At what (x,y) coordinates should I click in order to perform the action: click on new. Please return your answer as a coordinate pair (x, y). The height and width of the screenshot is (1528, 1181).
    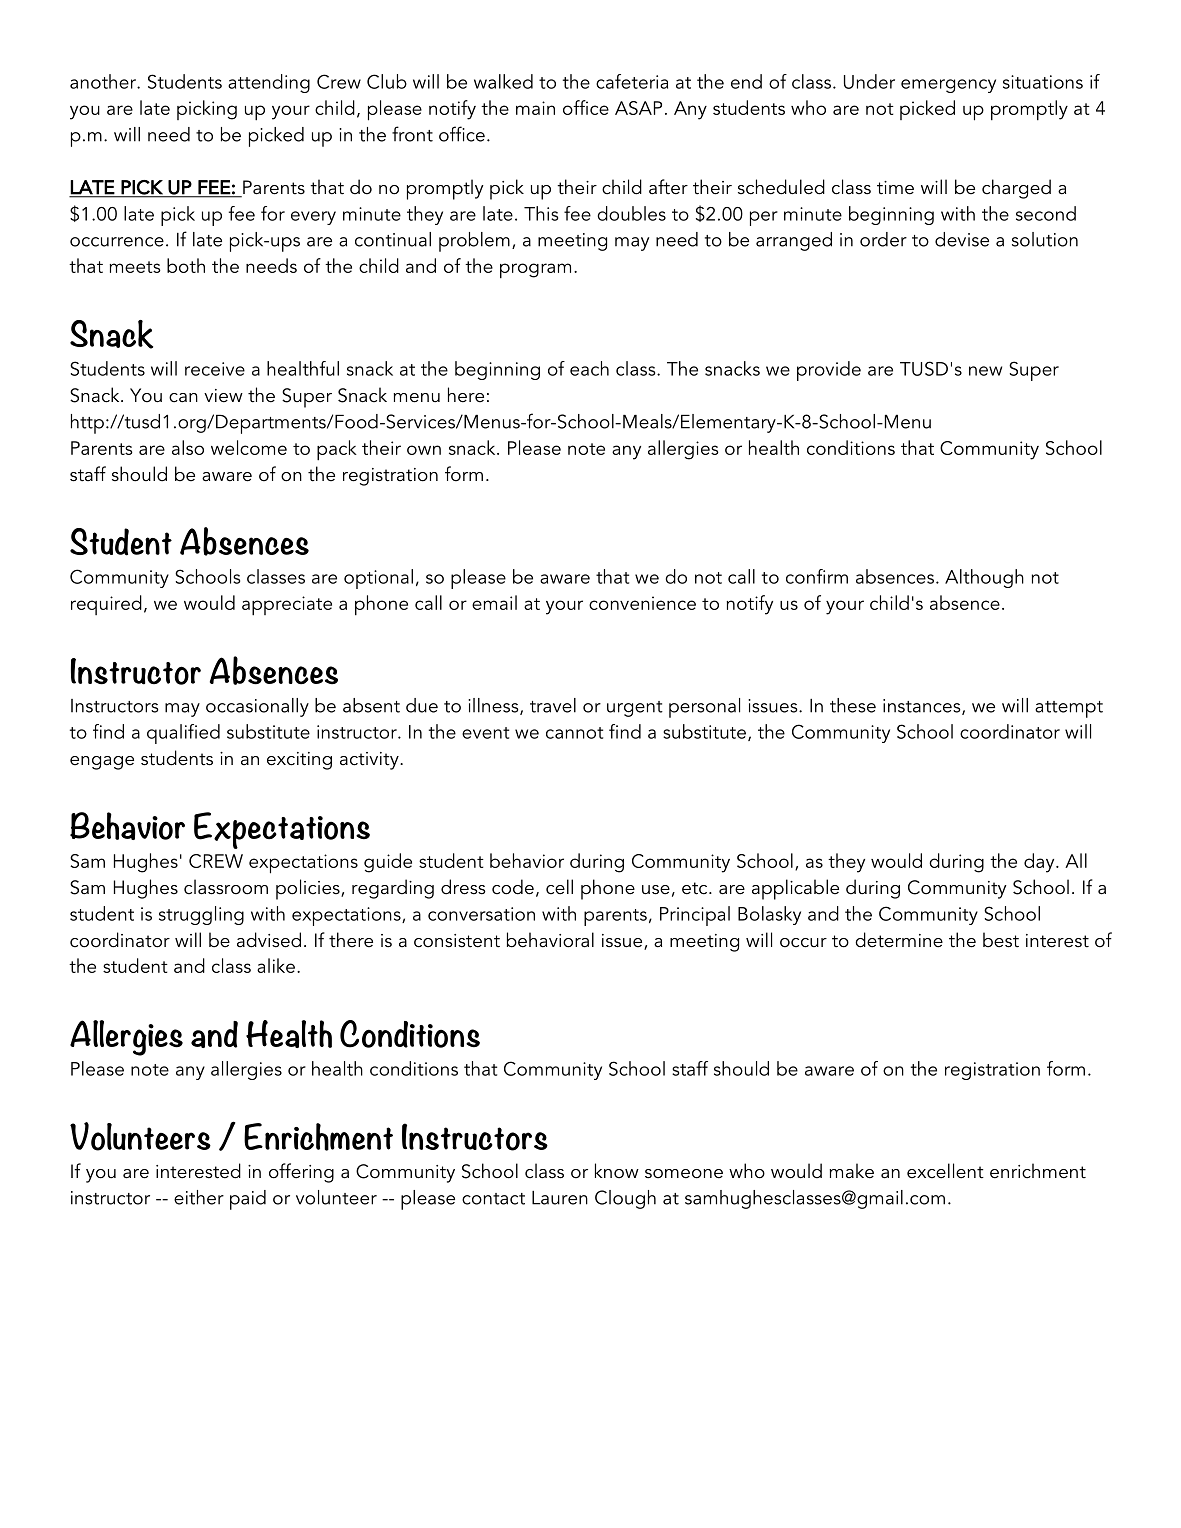
    Looking at the image, I should click on (985, 371).
